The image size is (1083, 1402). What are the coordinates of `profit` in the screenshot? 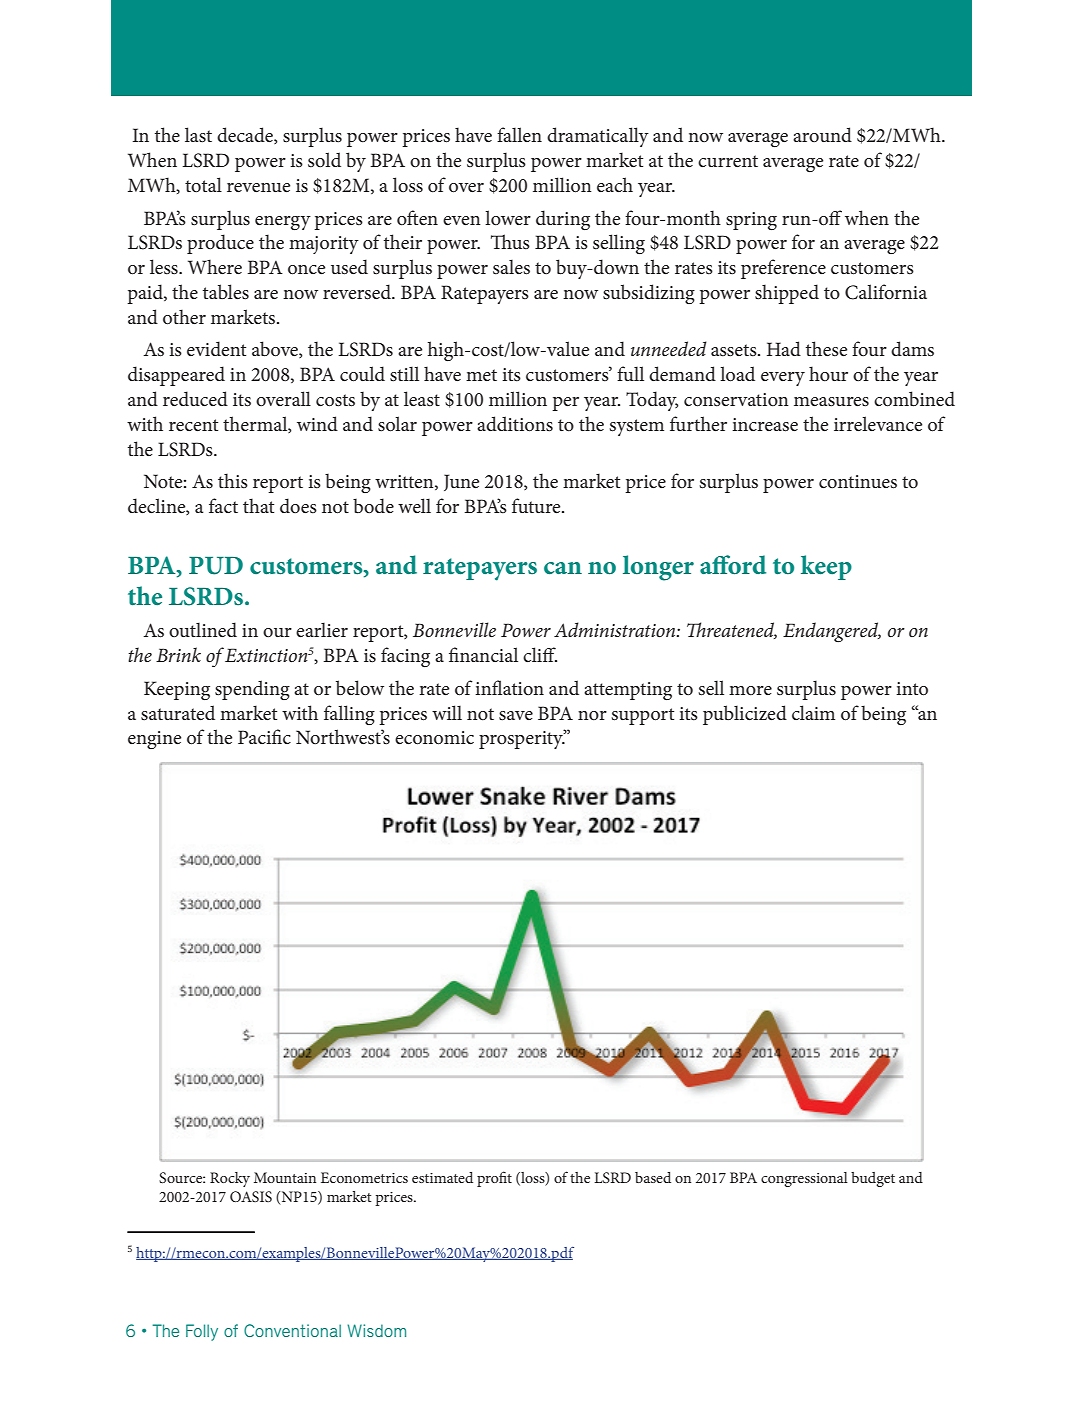 It's located at (494, 1179).
